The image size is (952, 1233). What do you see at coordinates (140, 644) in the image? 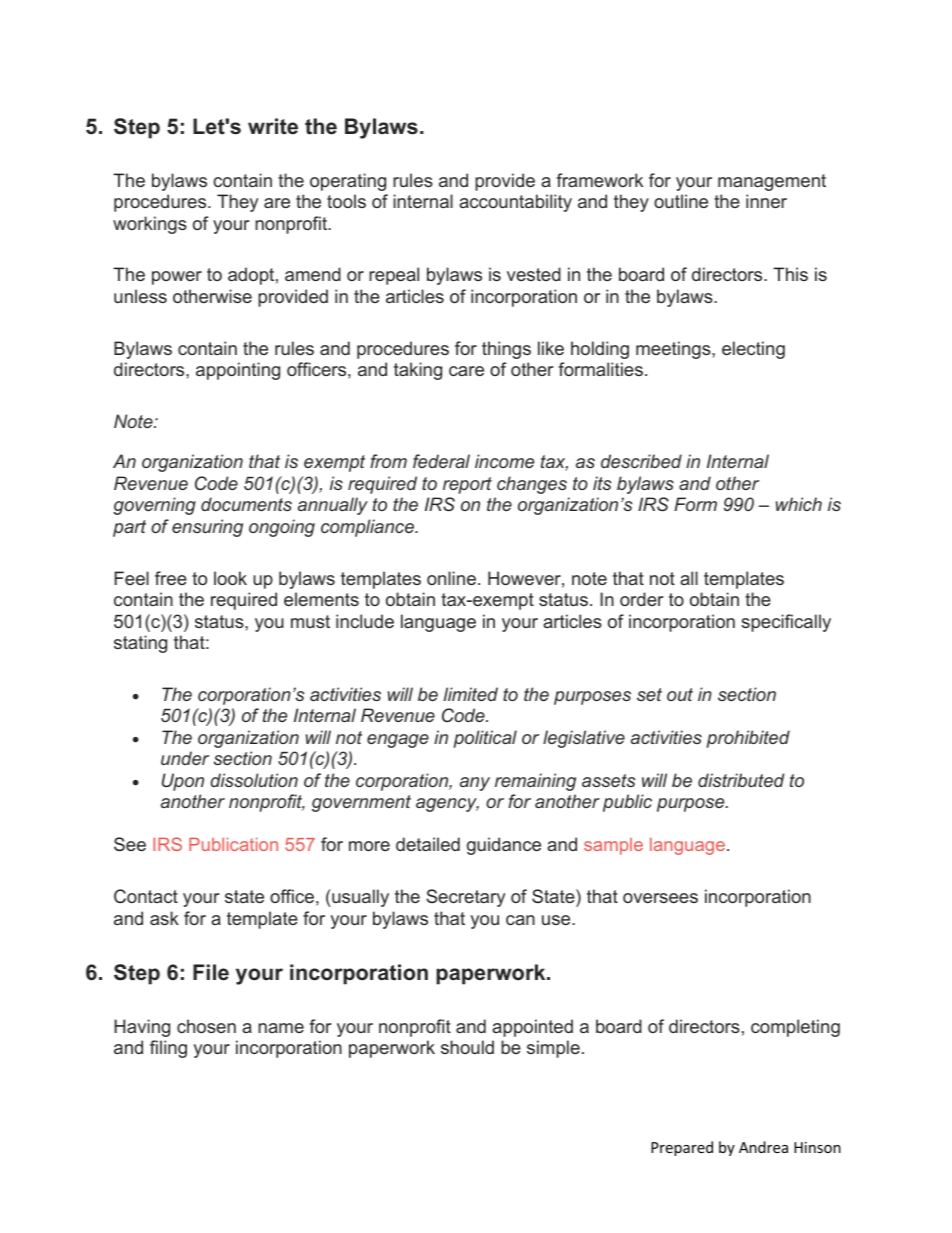
I see `stating` at bounding box center [140, 644].
